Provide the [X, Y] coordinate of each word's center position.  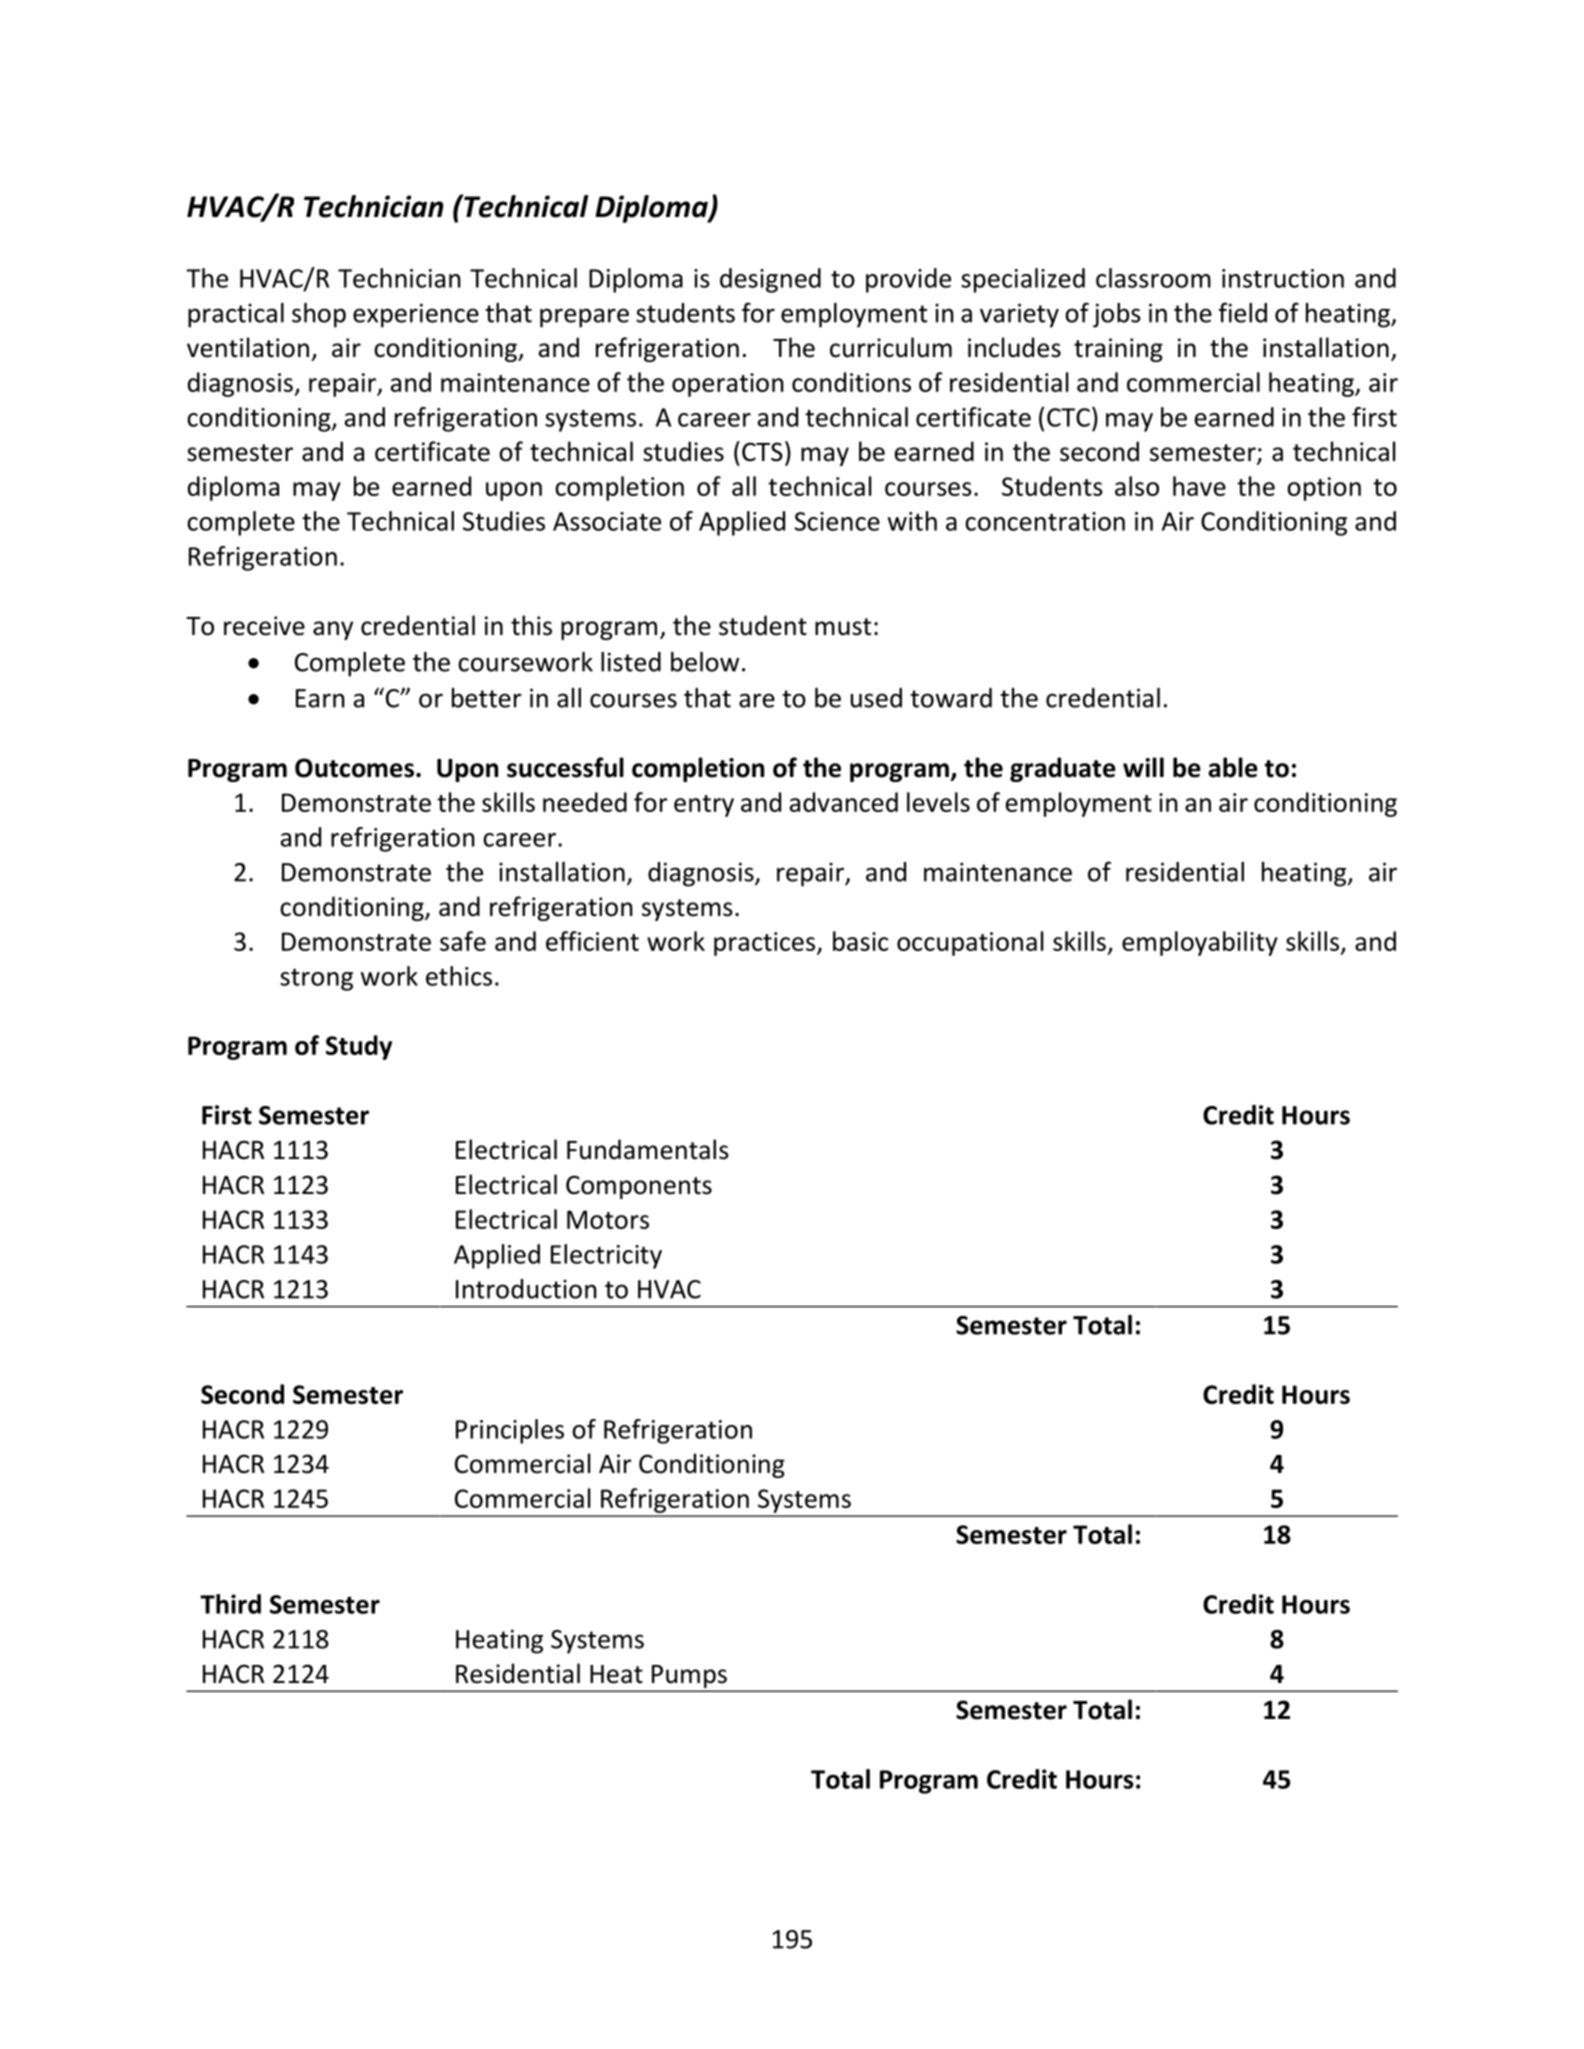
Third [230, 1604]
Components [639, 1187]
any [333, 630]
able [1233, 767]
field [1243, 312]
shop [319, 315]
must [843, 627]
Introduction [526, 1289]
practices [766, 944]
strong [316, 980]
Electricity [606, 1256]
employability [1200, 943]
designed [770, 280]
